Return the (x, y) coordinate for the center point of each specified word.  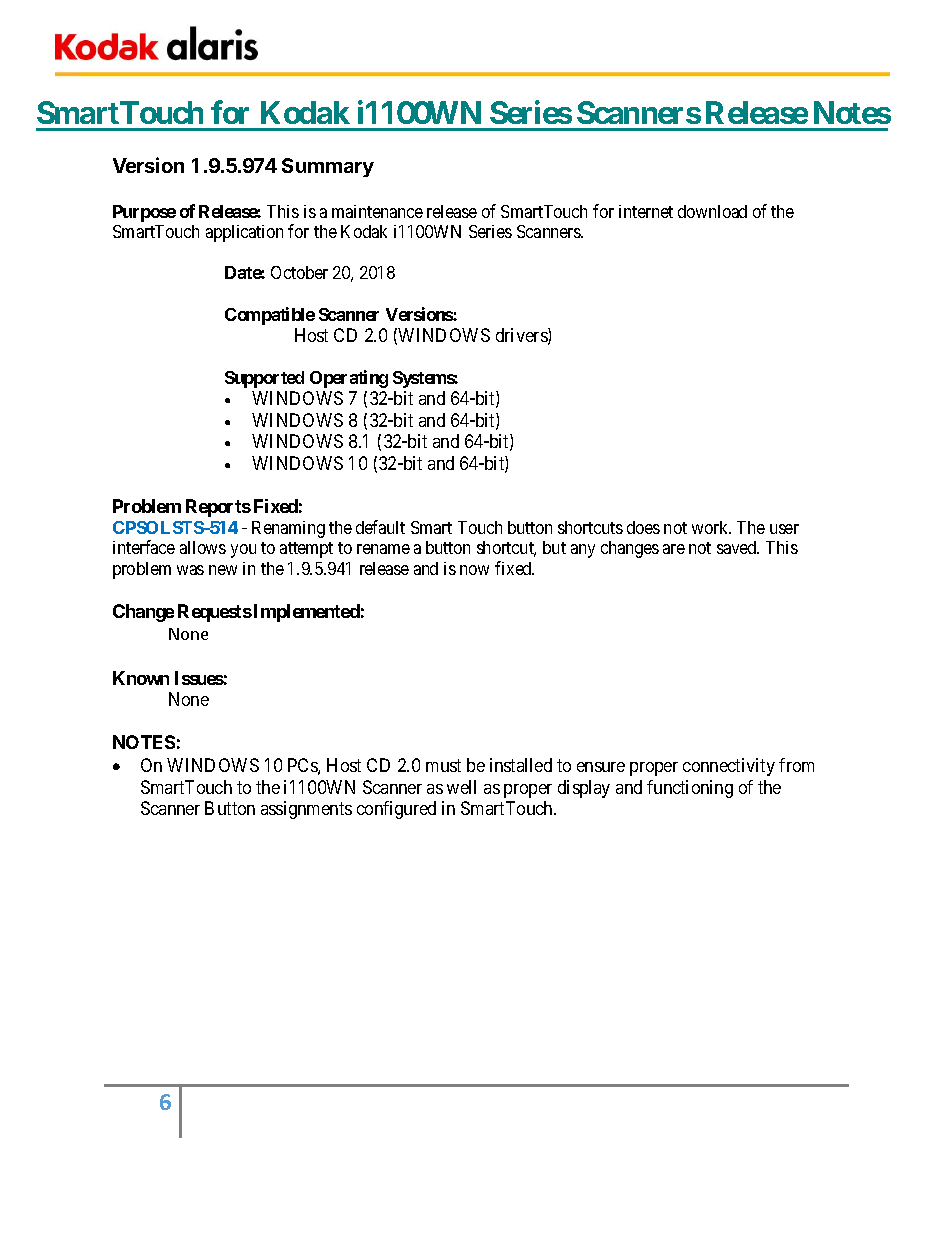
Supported (264, 379)
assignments (306, 810)
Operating (349, 379)
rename (383, 549)
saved (738, 547)
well (461, 787)
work (711, 527)
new (223, 570)
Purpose (144, 213)
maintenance (377, 211)
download (712, 211)
